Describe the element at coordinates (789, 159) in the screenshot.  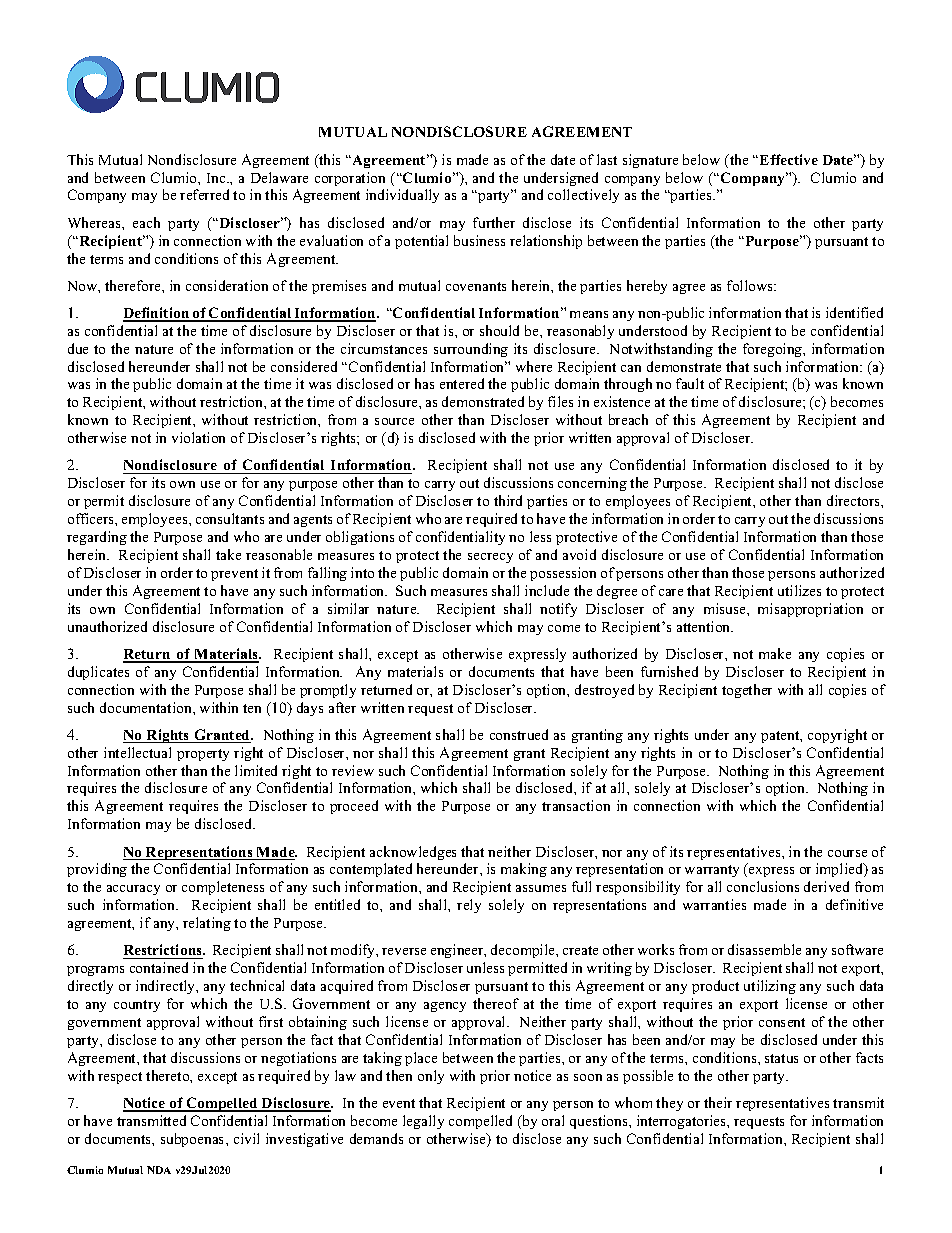
I see `Effective` at that location.
